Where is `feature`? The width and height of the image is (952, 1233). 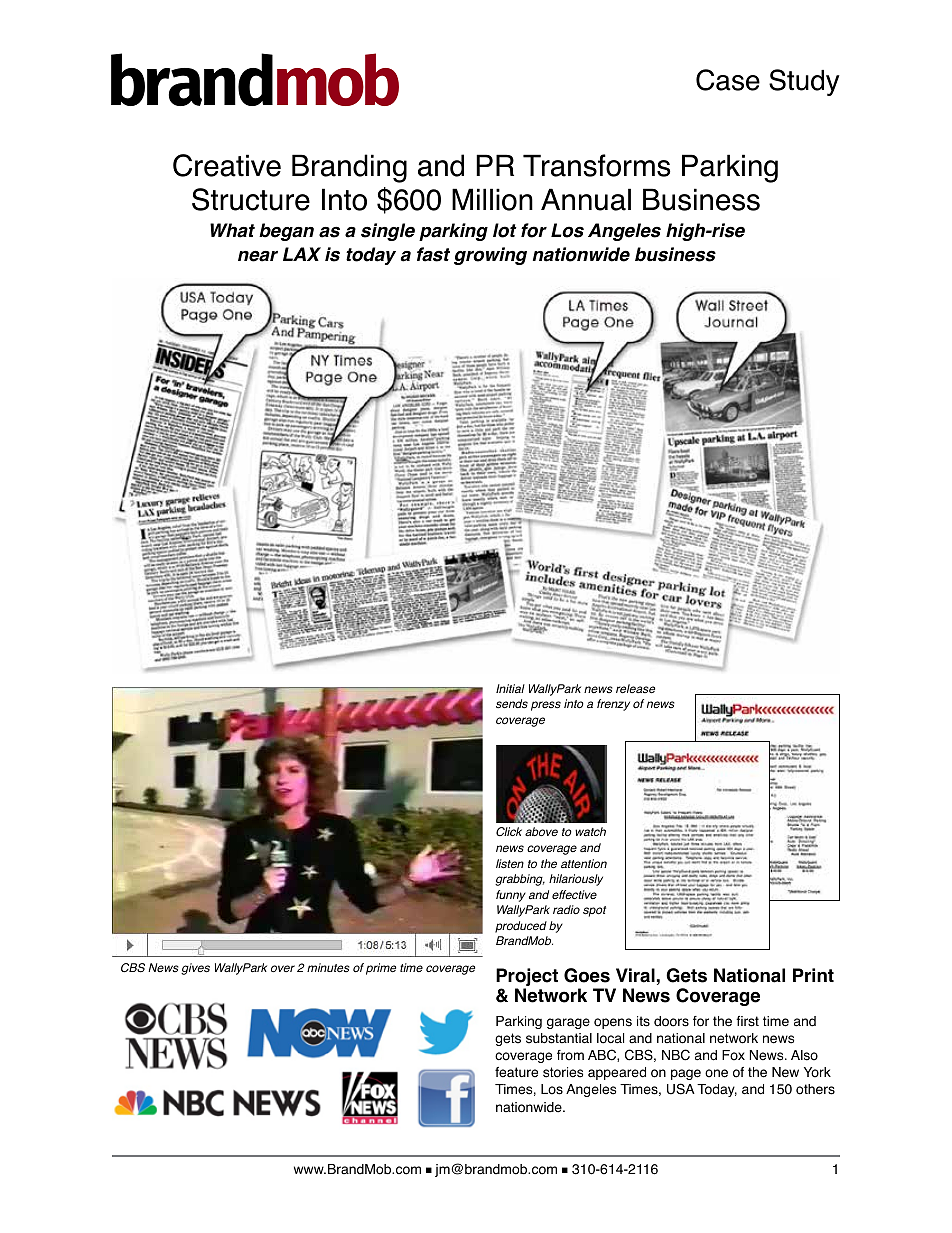 feature is located at coordinates (516, 1072).
